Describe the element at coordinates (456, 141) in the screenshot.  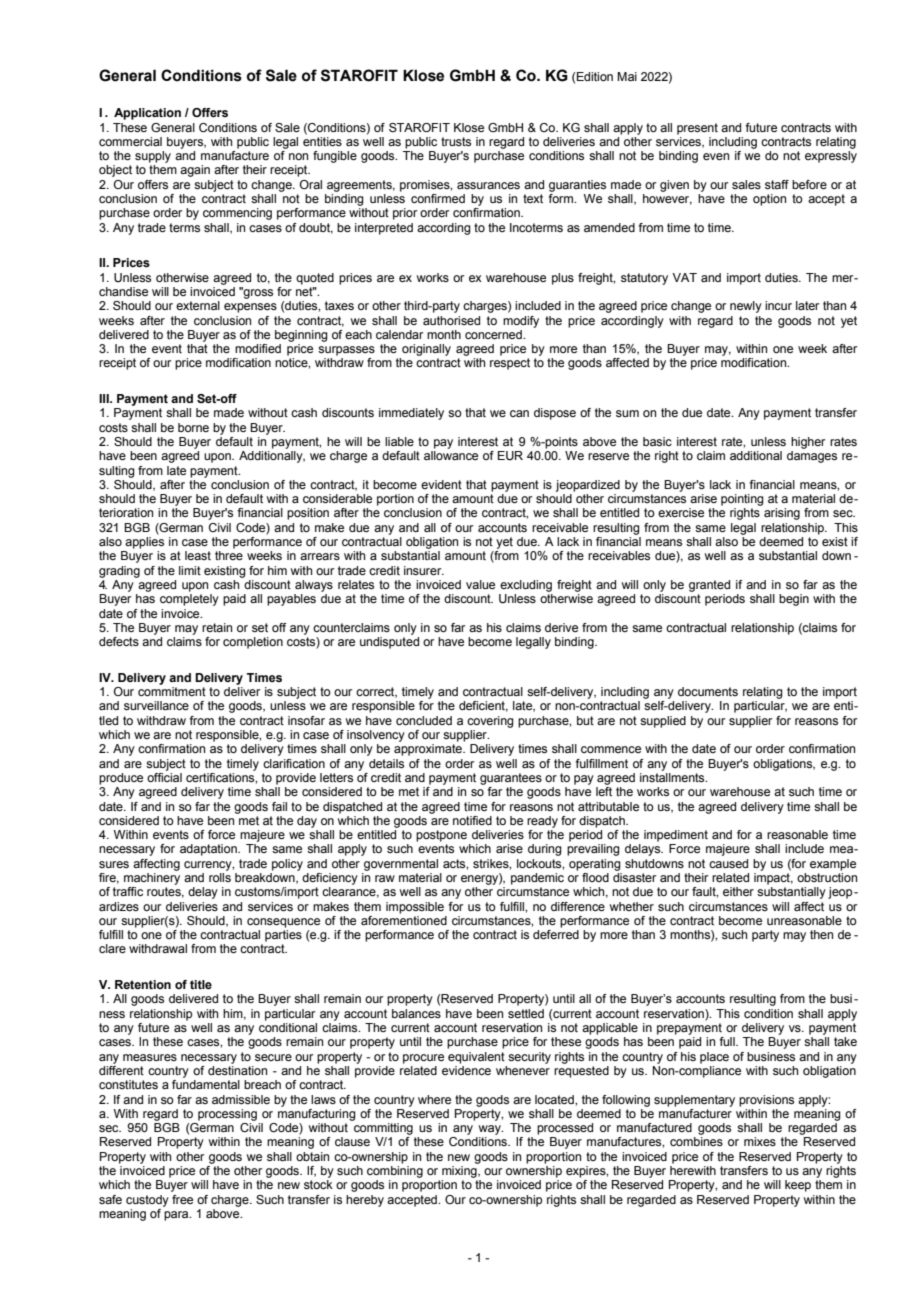
I see `trusts` at that location.
